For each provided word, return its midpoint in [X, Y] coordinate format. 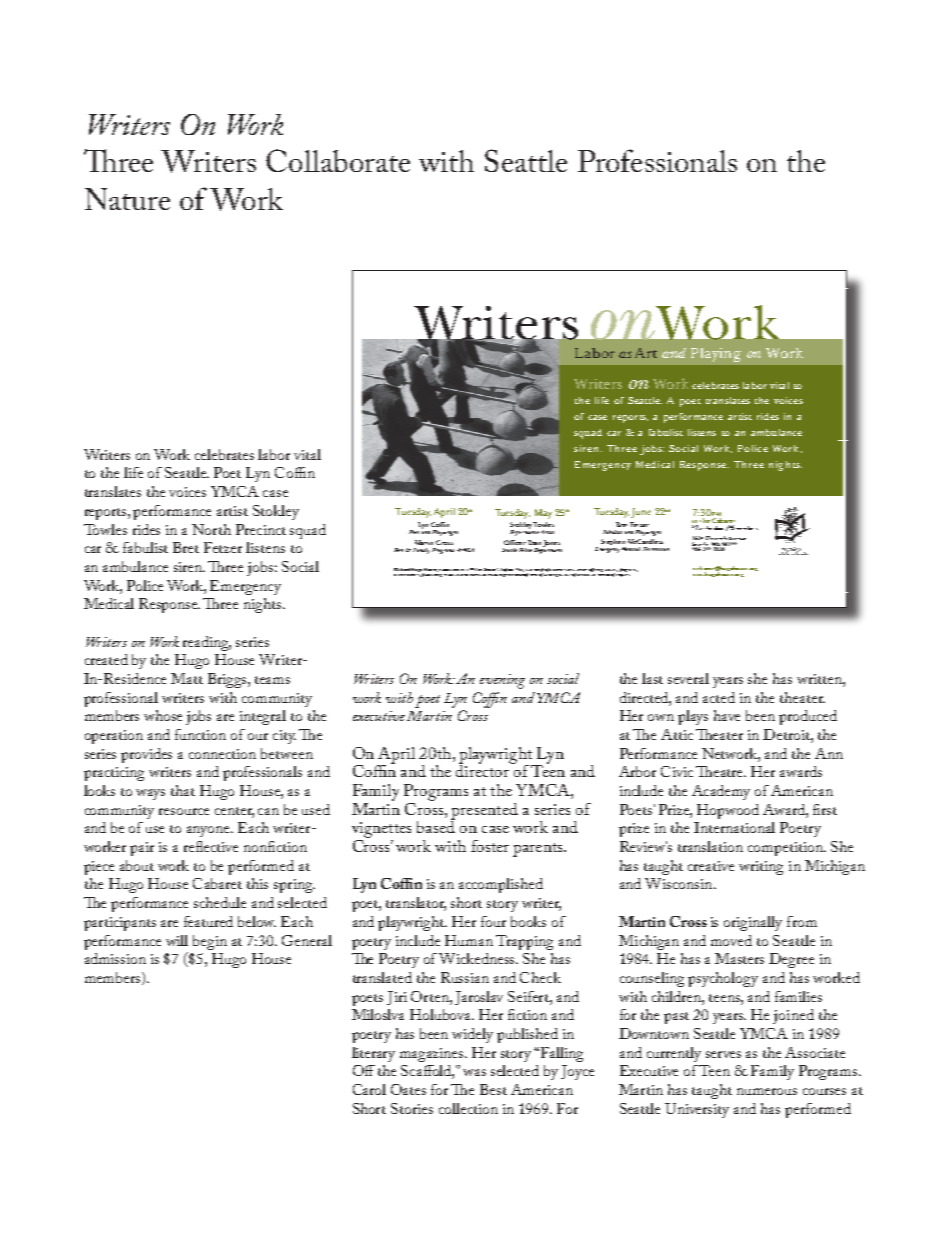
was [474, 1072]
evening [502, 681]
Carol [369, 1089]
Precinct [261, 529]
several [688, 678]
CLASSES [611, 570]
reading [207, 643]
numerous [767, 1091]
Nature [127, 199]
